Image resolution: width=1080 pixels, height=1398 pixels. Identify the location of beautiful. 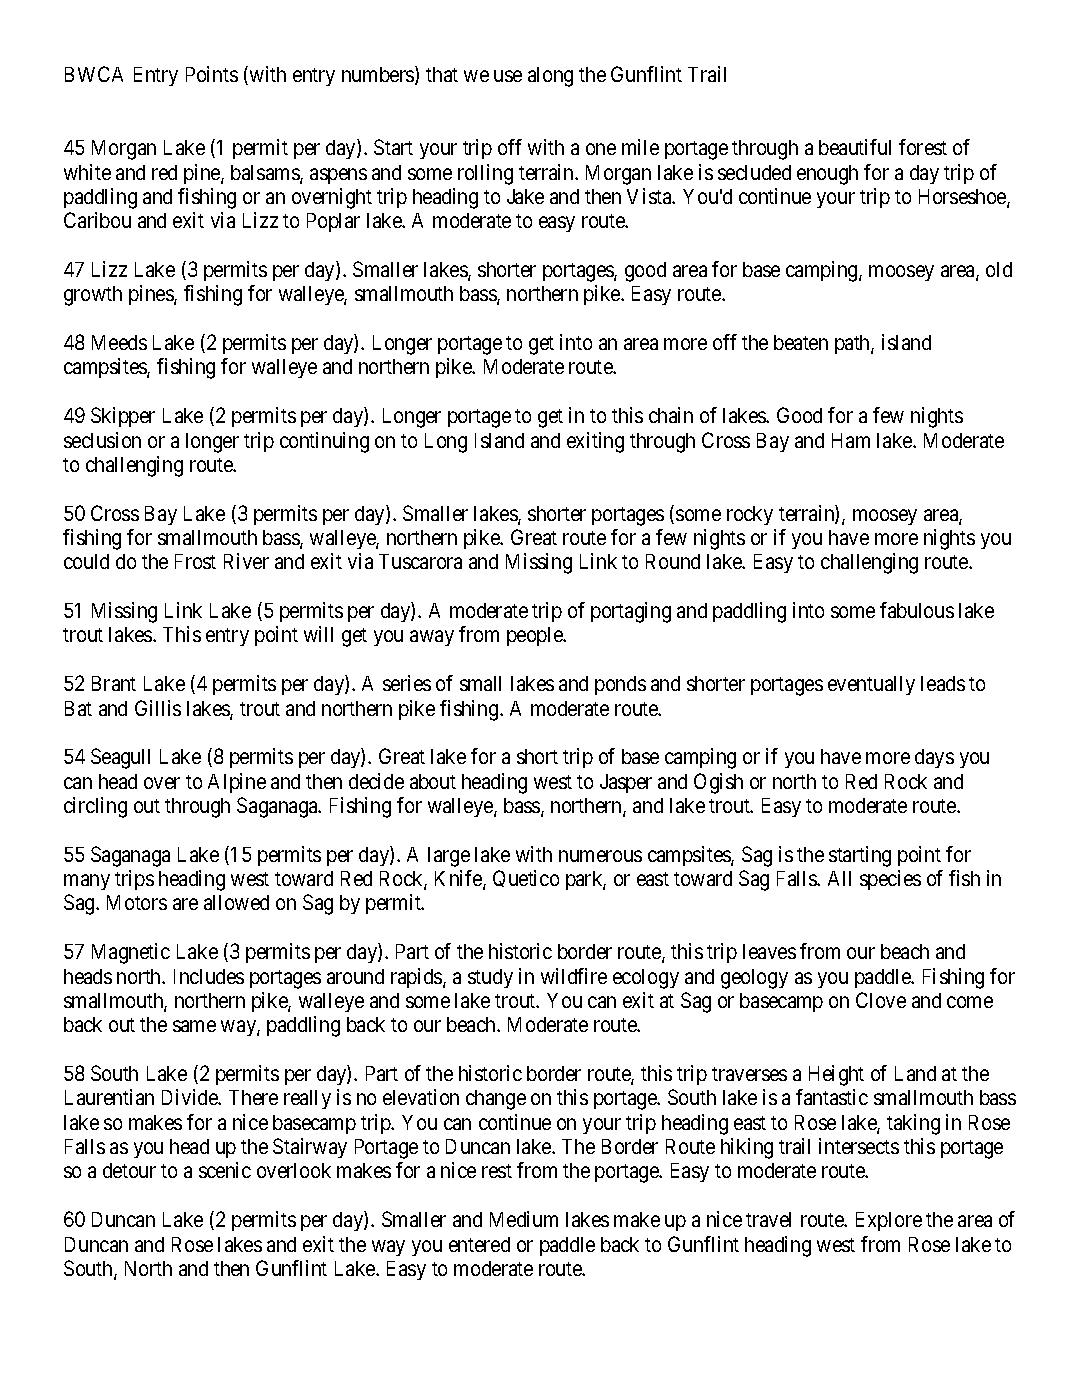
(855, 147).
